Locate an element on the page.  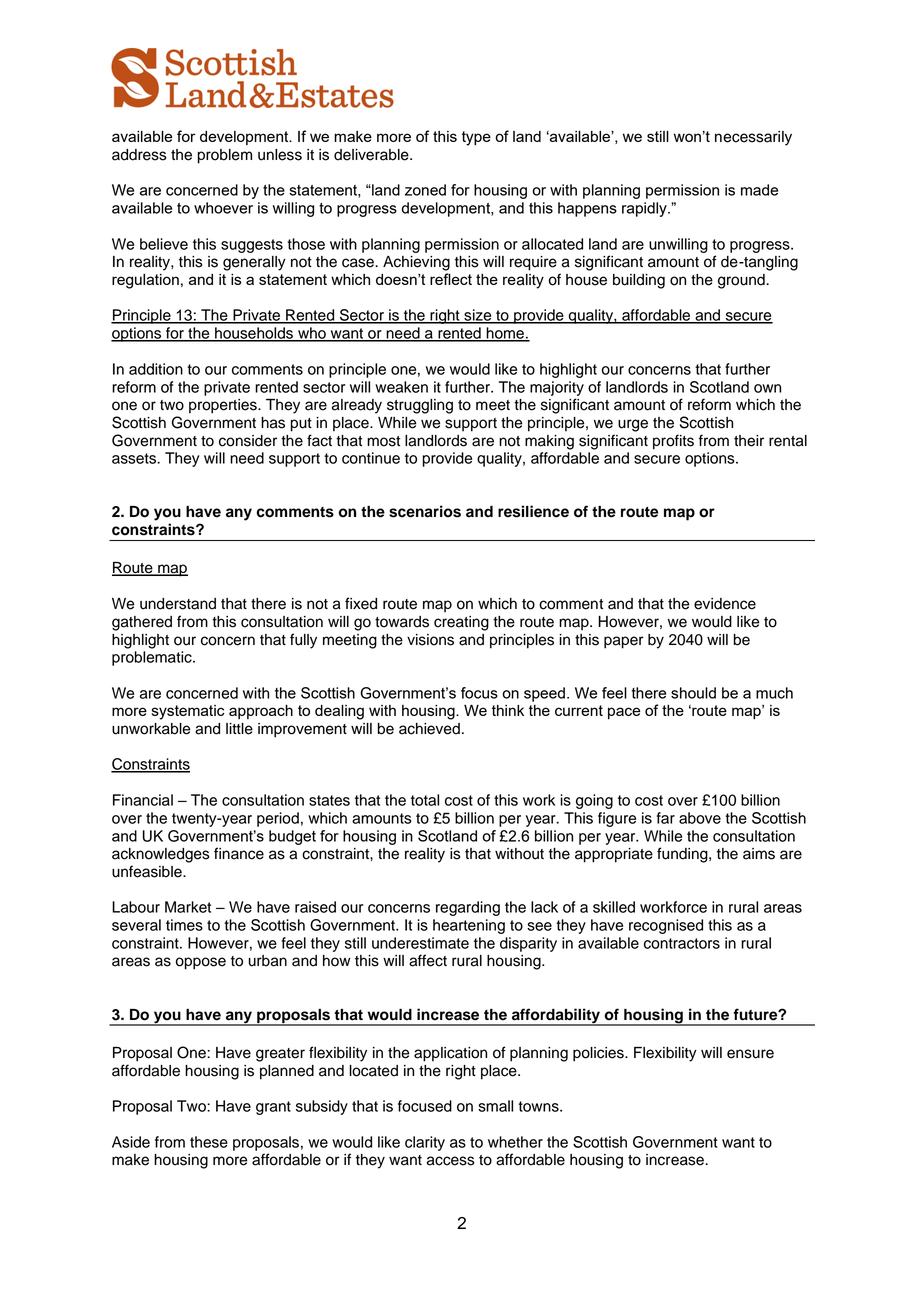
clarity is located at coordinates (425, 1143).
